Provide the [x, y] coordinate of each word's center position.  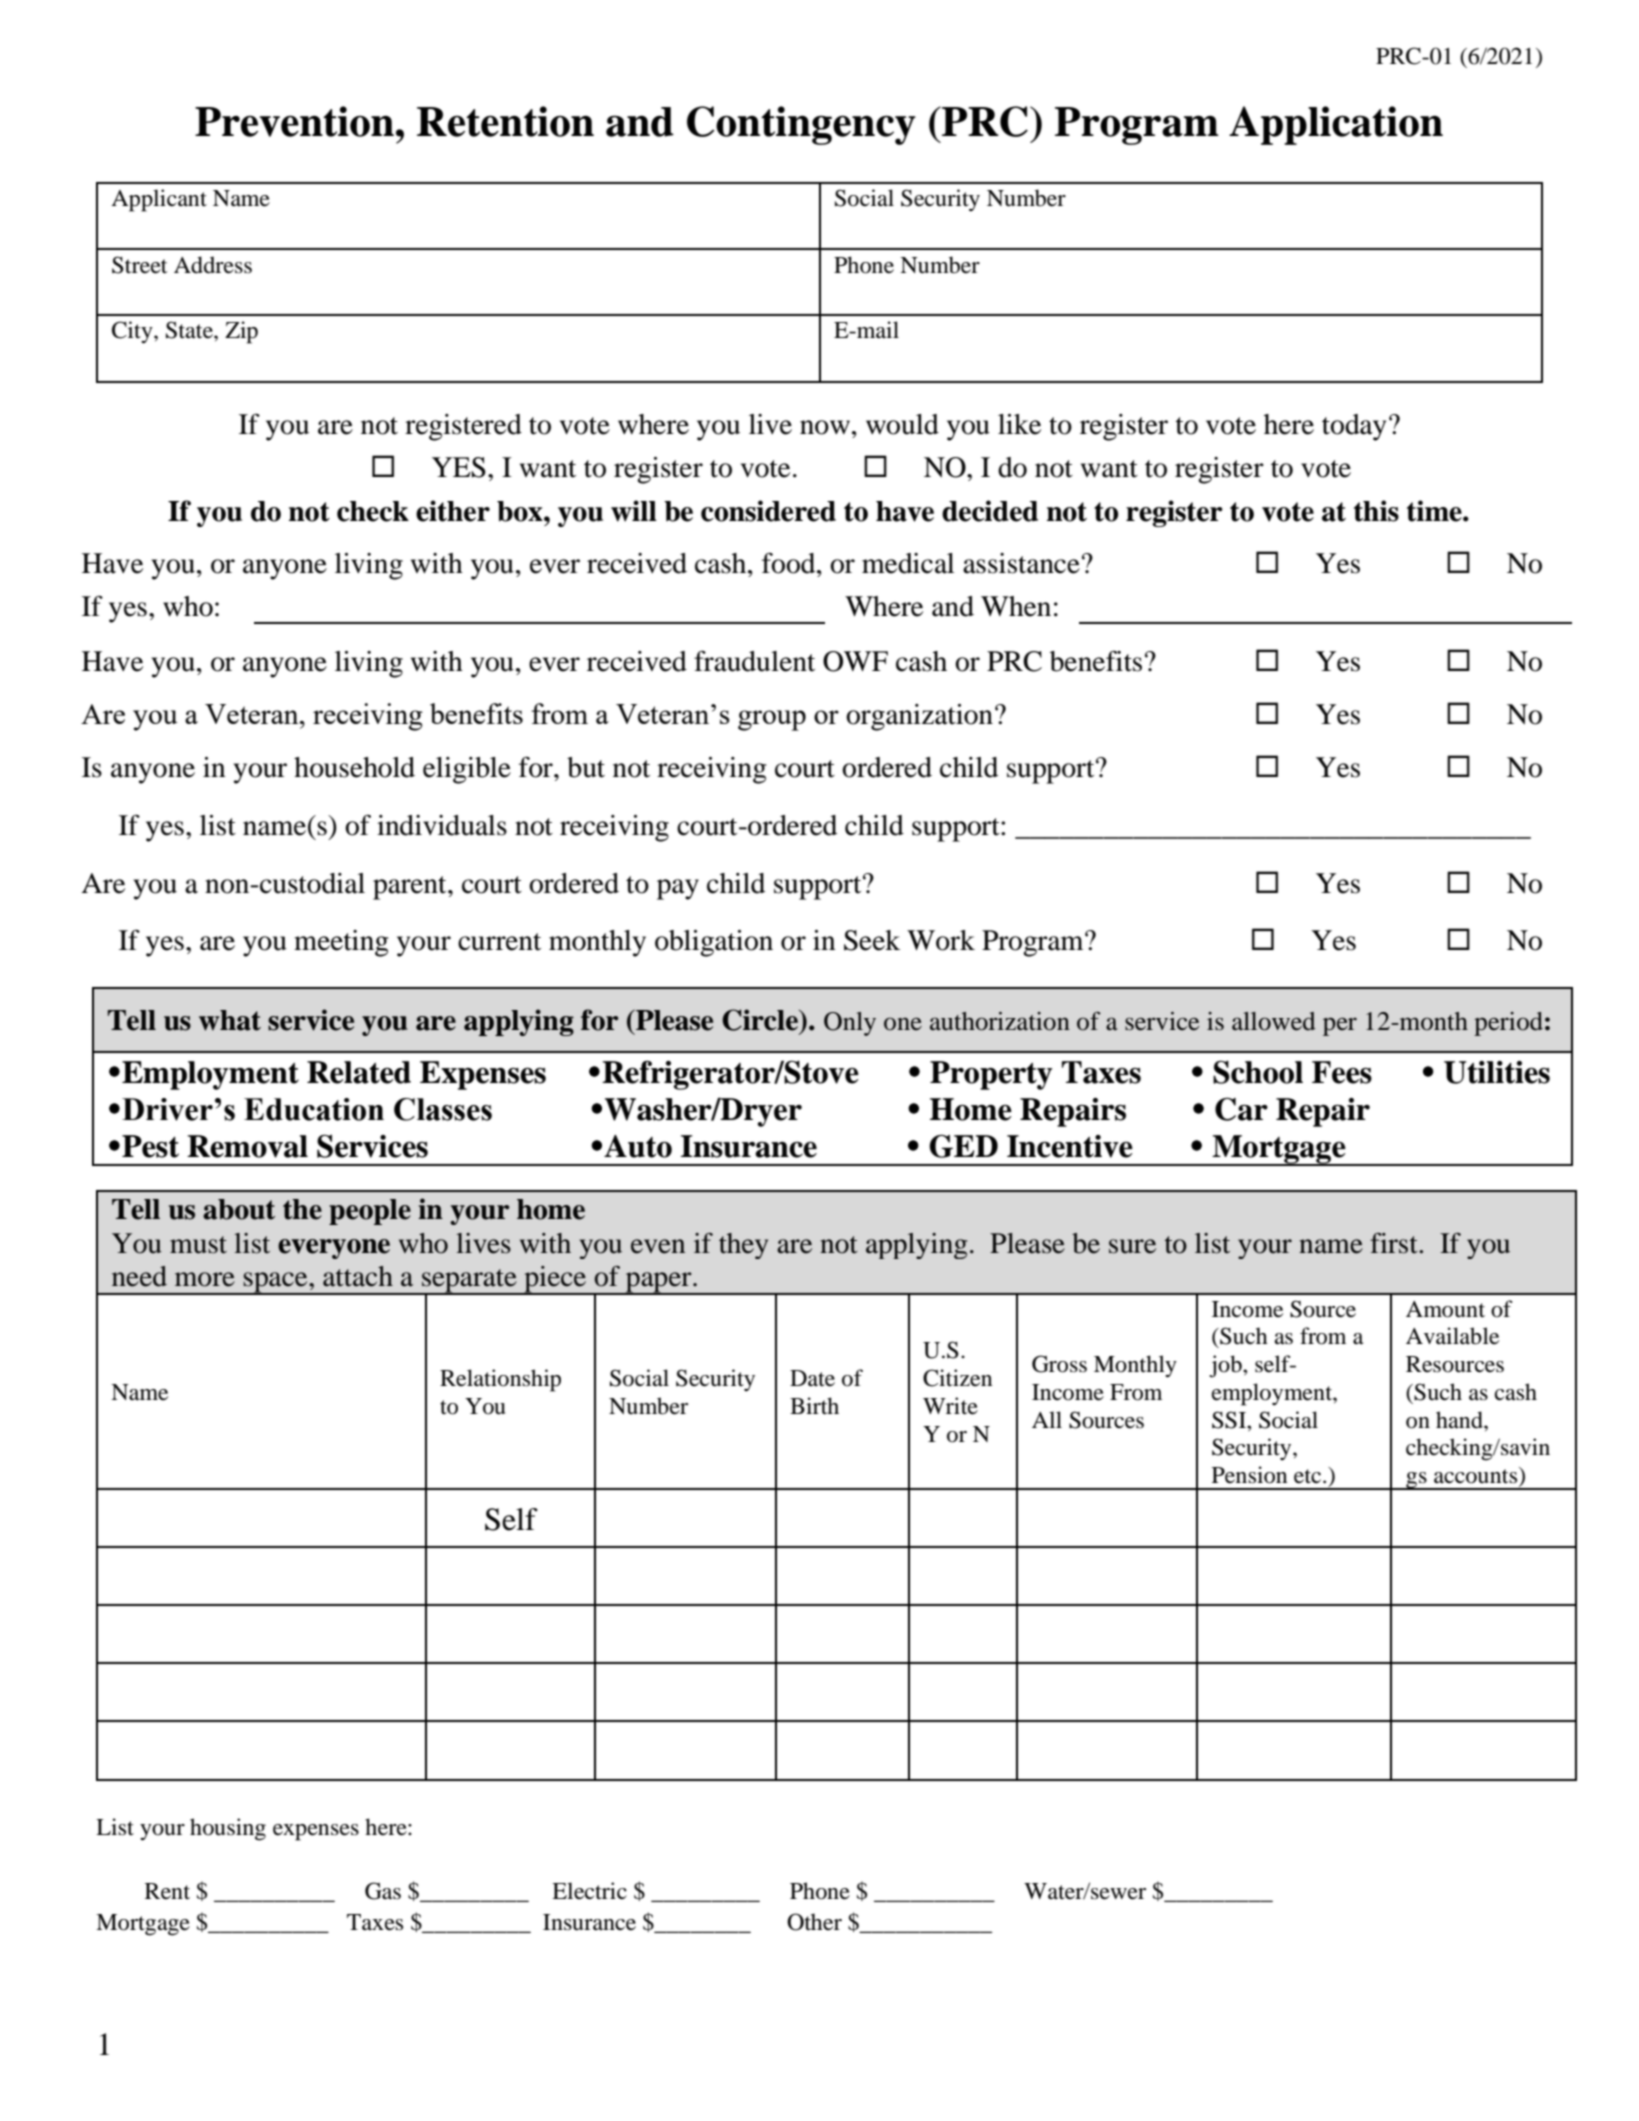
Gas [383, 1891]
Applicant [159, 200]
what [230, 1020]
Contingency [801, 125]
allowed [1274, 1021]
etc [1309, 1476]
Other [814, 1922]
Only [850, 1024]
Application [1336, 125]
